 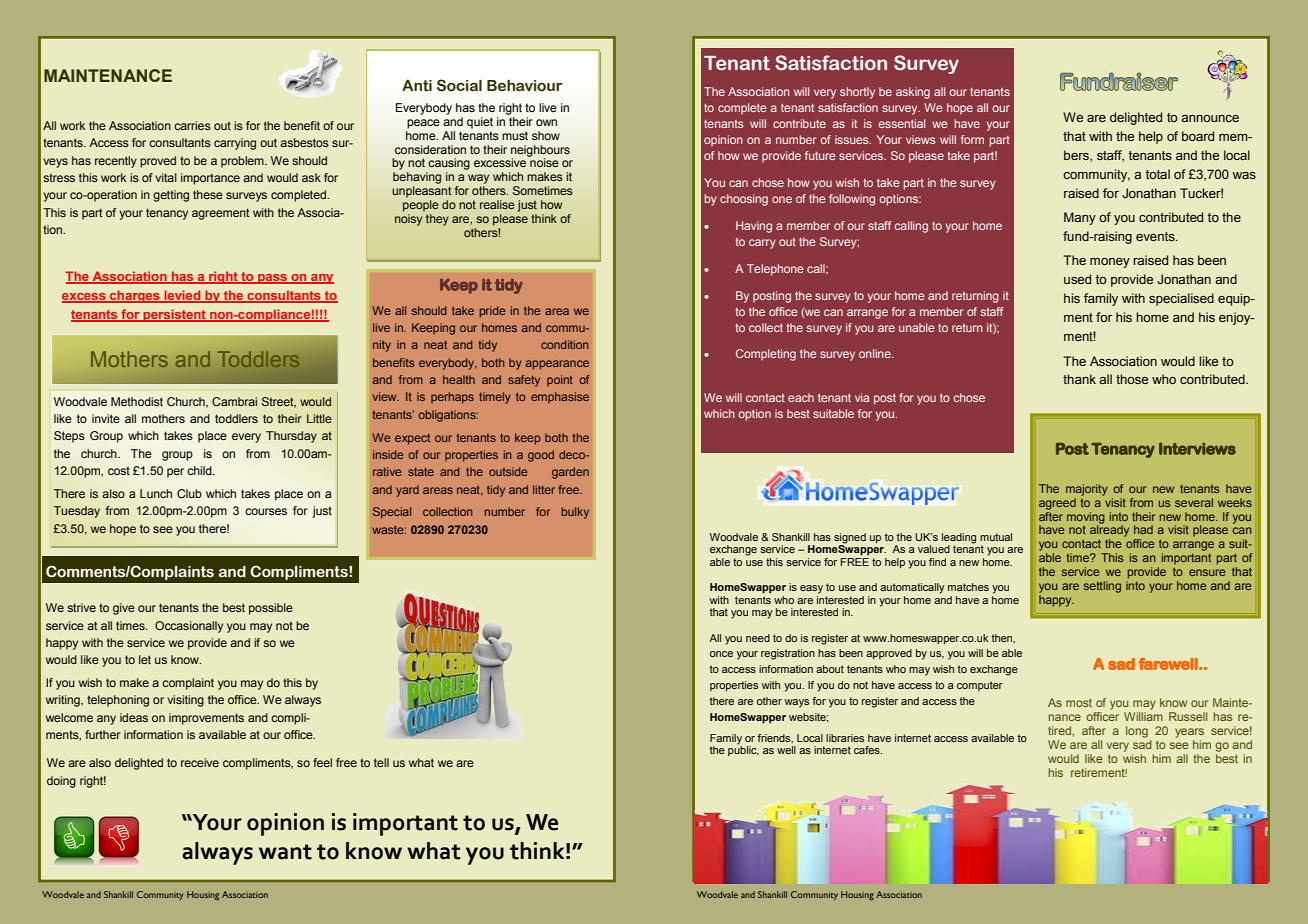 I want to click on own, so click(x=546, y=122).
